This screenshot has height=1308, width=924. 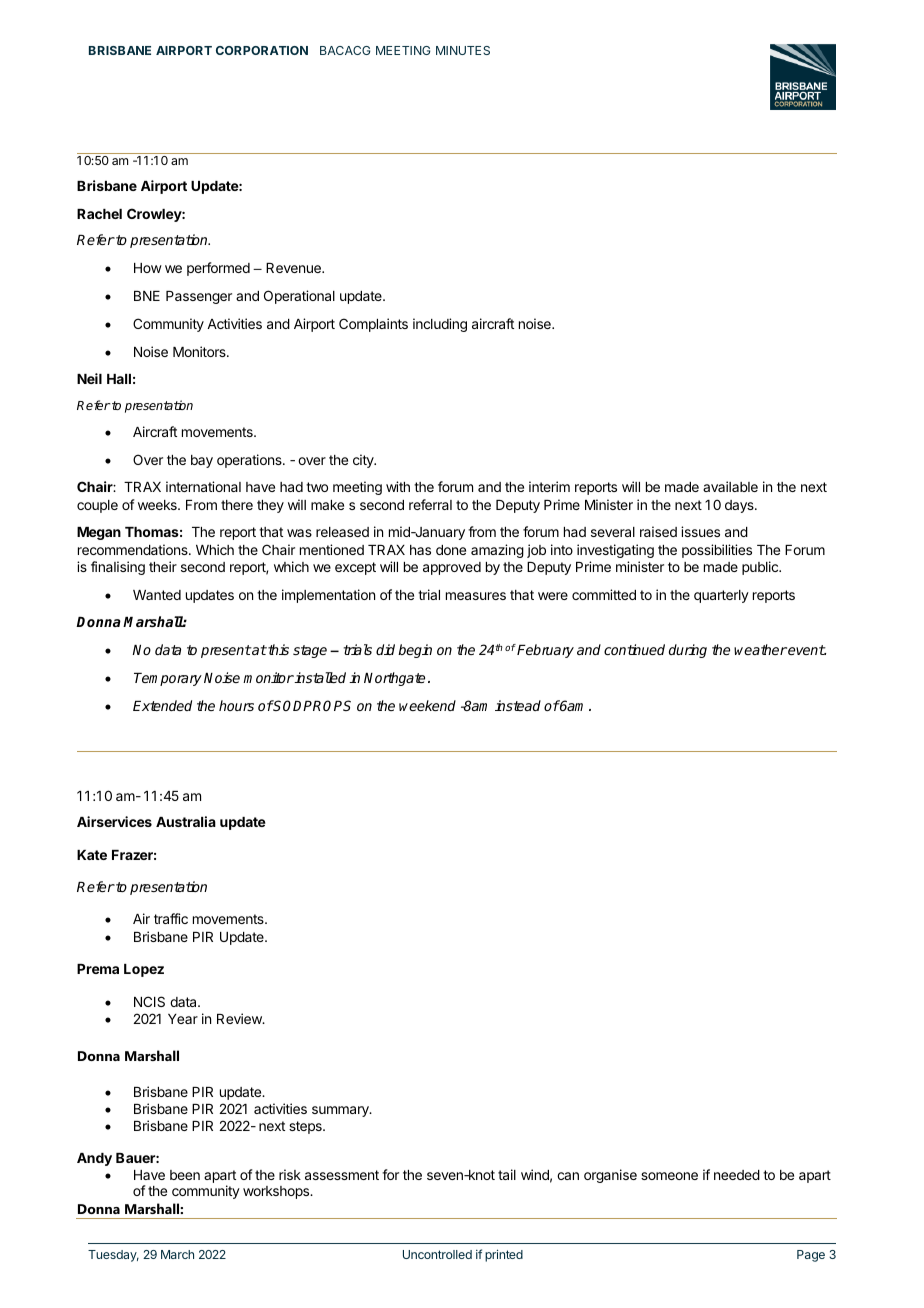 I want to click on MINUTES, so click(x=463, y=50).
